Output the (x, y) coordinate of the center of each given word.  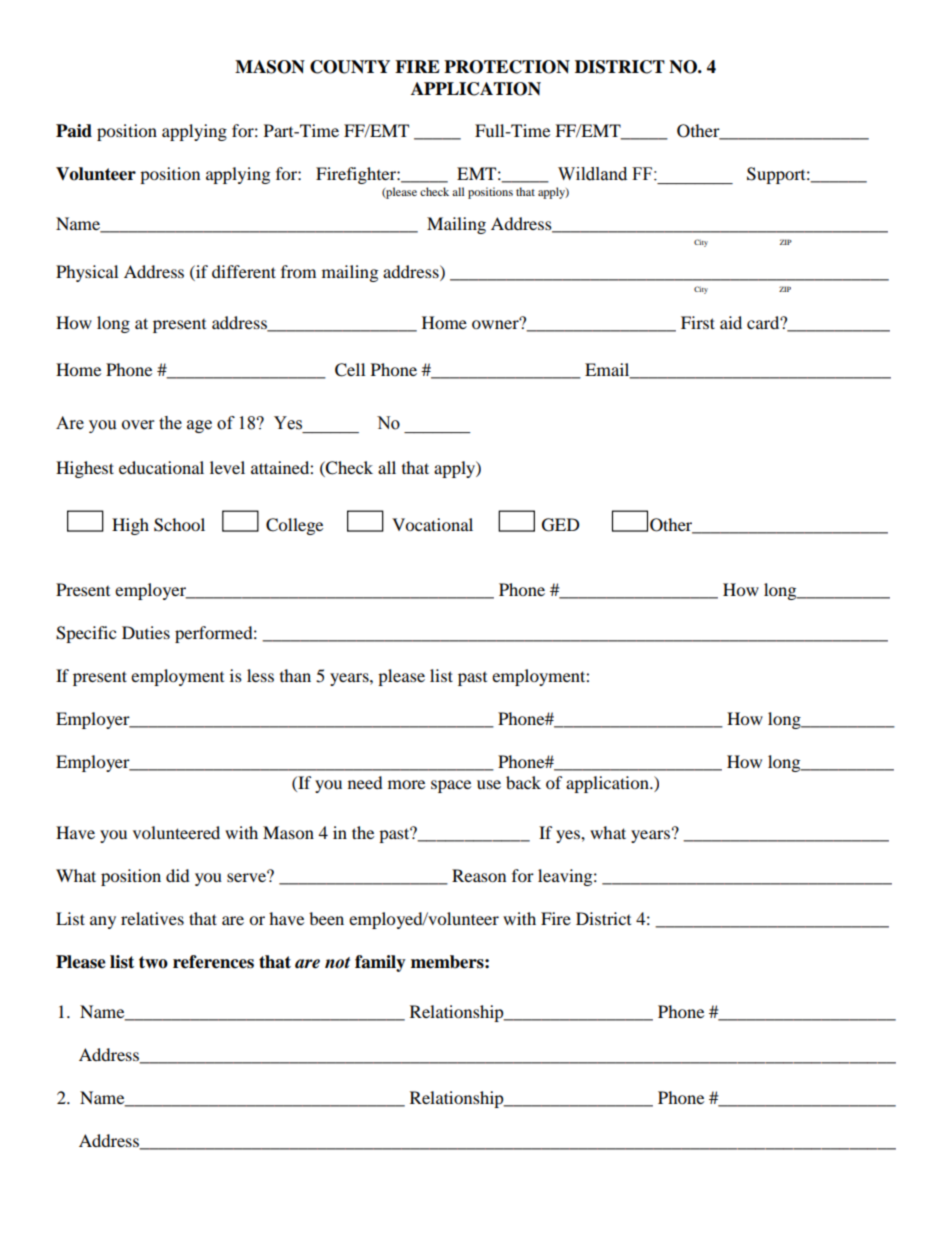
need (365, 782)
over (138, 425)
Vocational (432, 524)
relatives (152, 918)
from (298, 271)
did (178, 875)
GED (561, 525)
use (489, 784)
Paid (74, 131)
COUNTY (350, 67)
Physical (87, 273)
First (698, 322)
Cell (350, 370)
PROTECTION (507, 67)
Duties (146, 632)
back (523, 782)
